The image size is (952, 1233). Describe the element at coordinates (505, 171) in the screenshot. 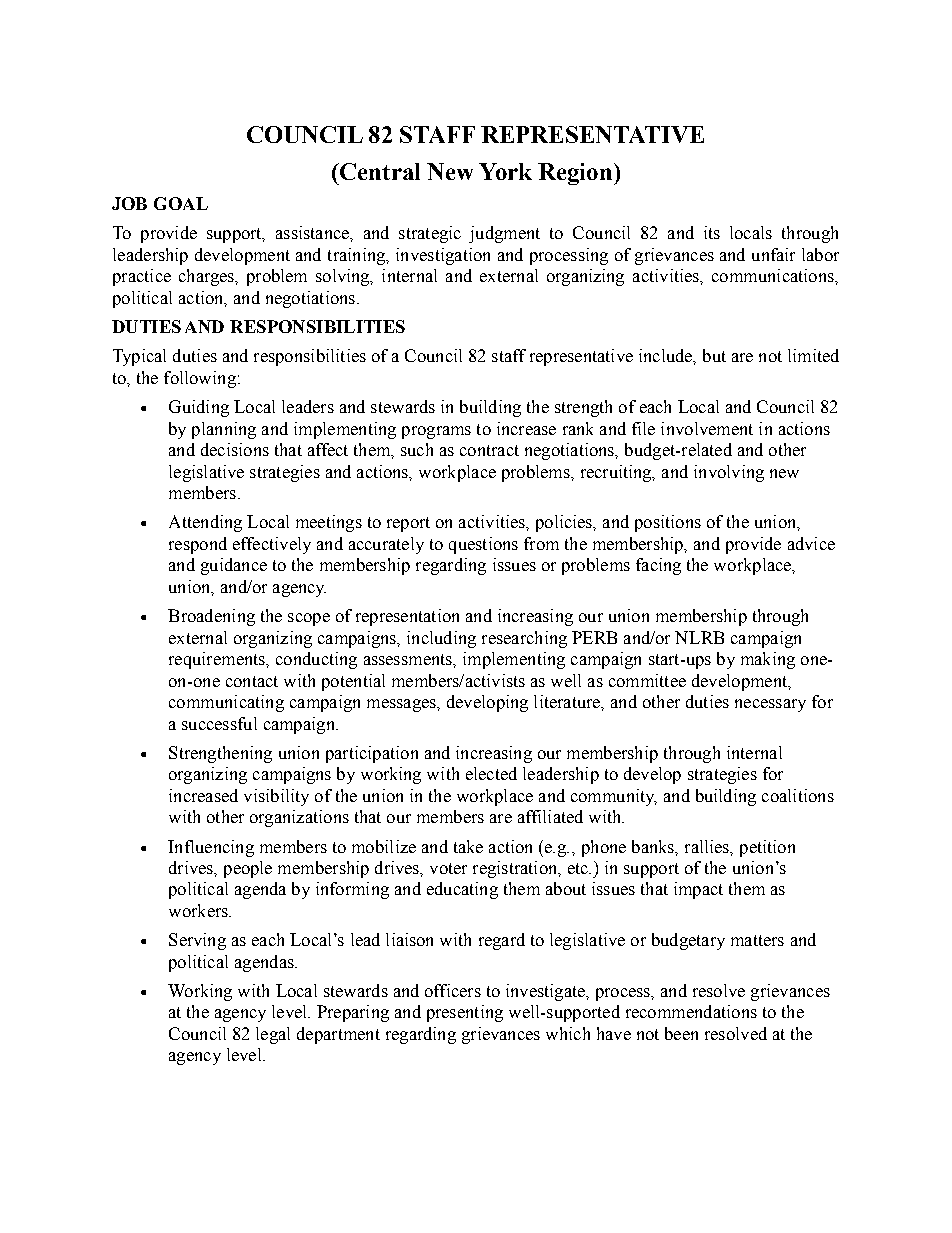

I see `York` at that location.
